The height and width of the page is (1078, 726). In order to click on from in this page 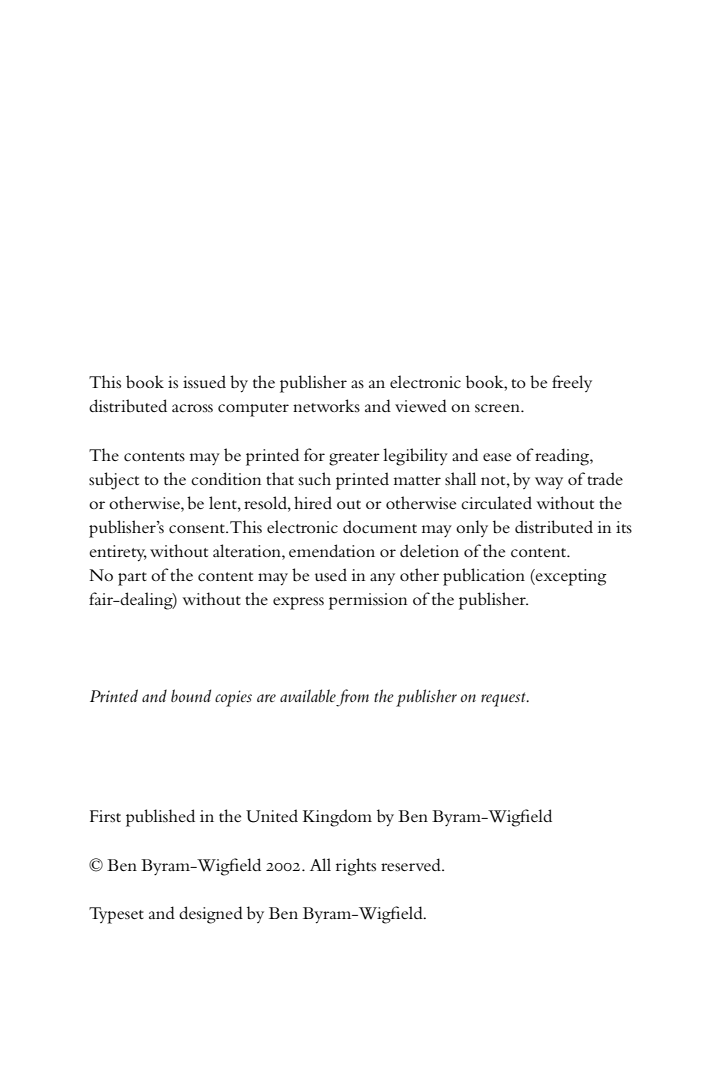, I will do `click(352, 698)`.
